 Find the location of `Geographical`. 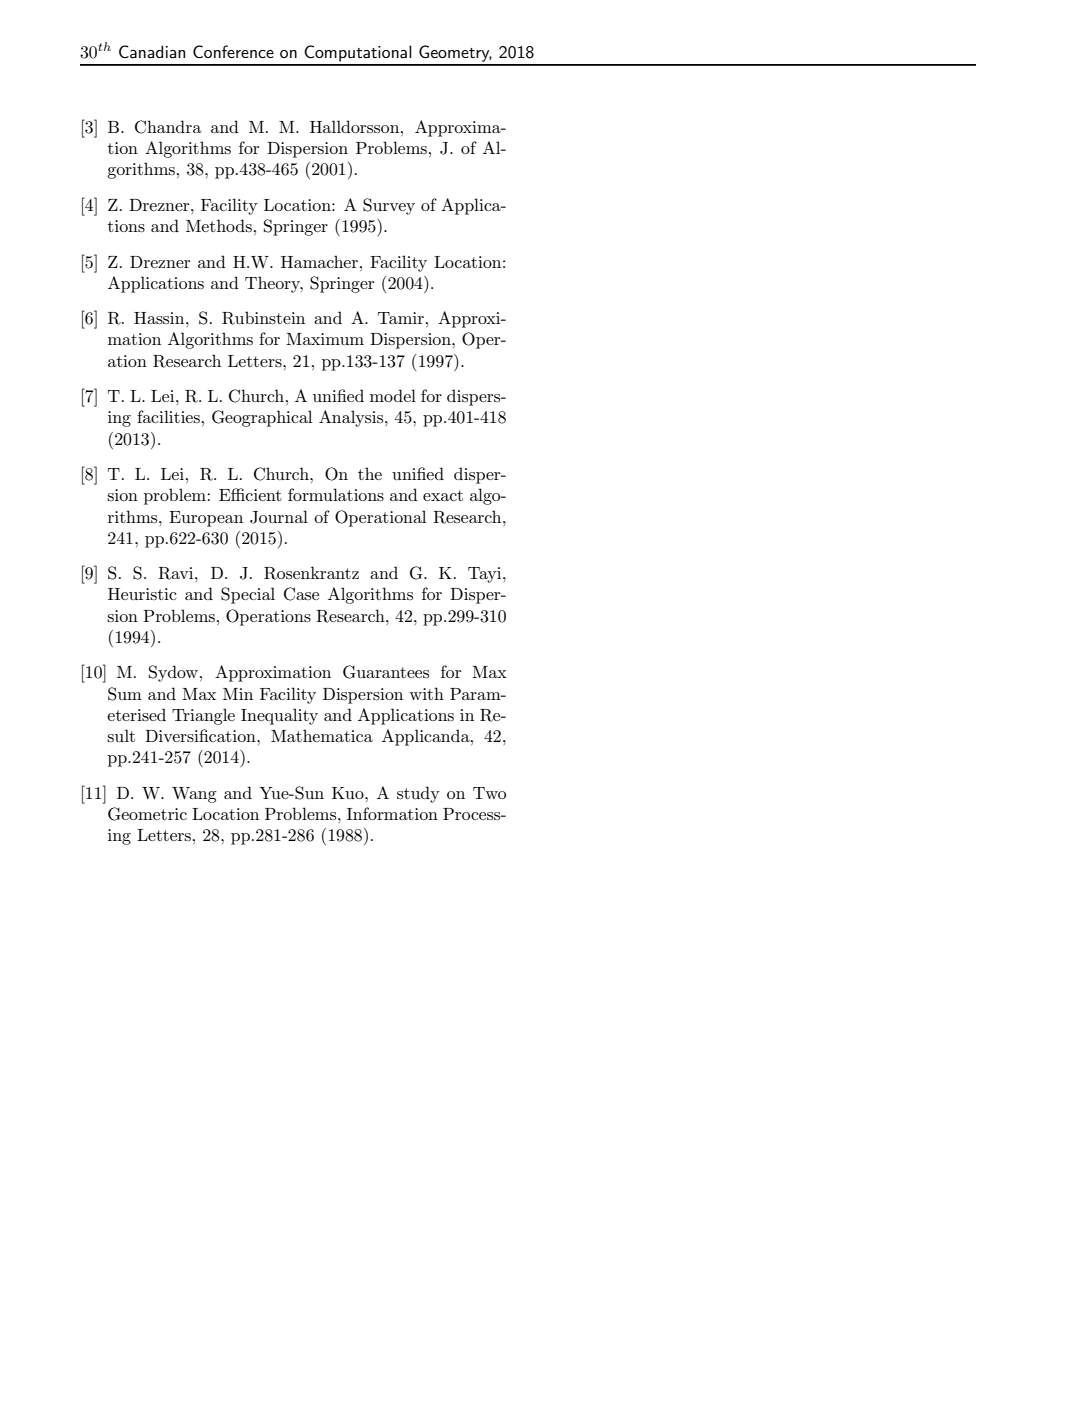

Geographical is located at coordinates (262, 418).
